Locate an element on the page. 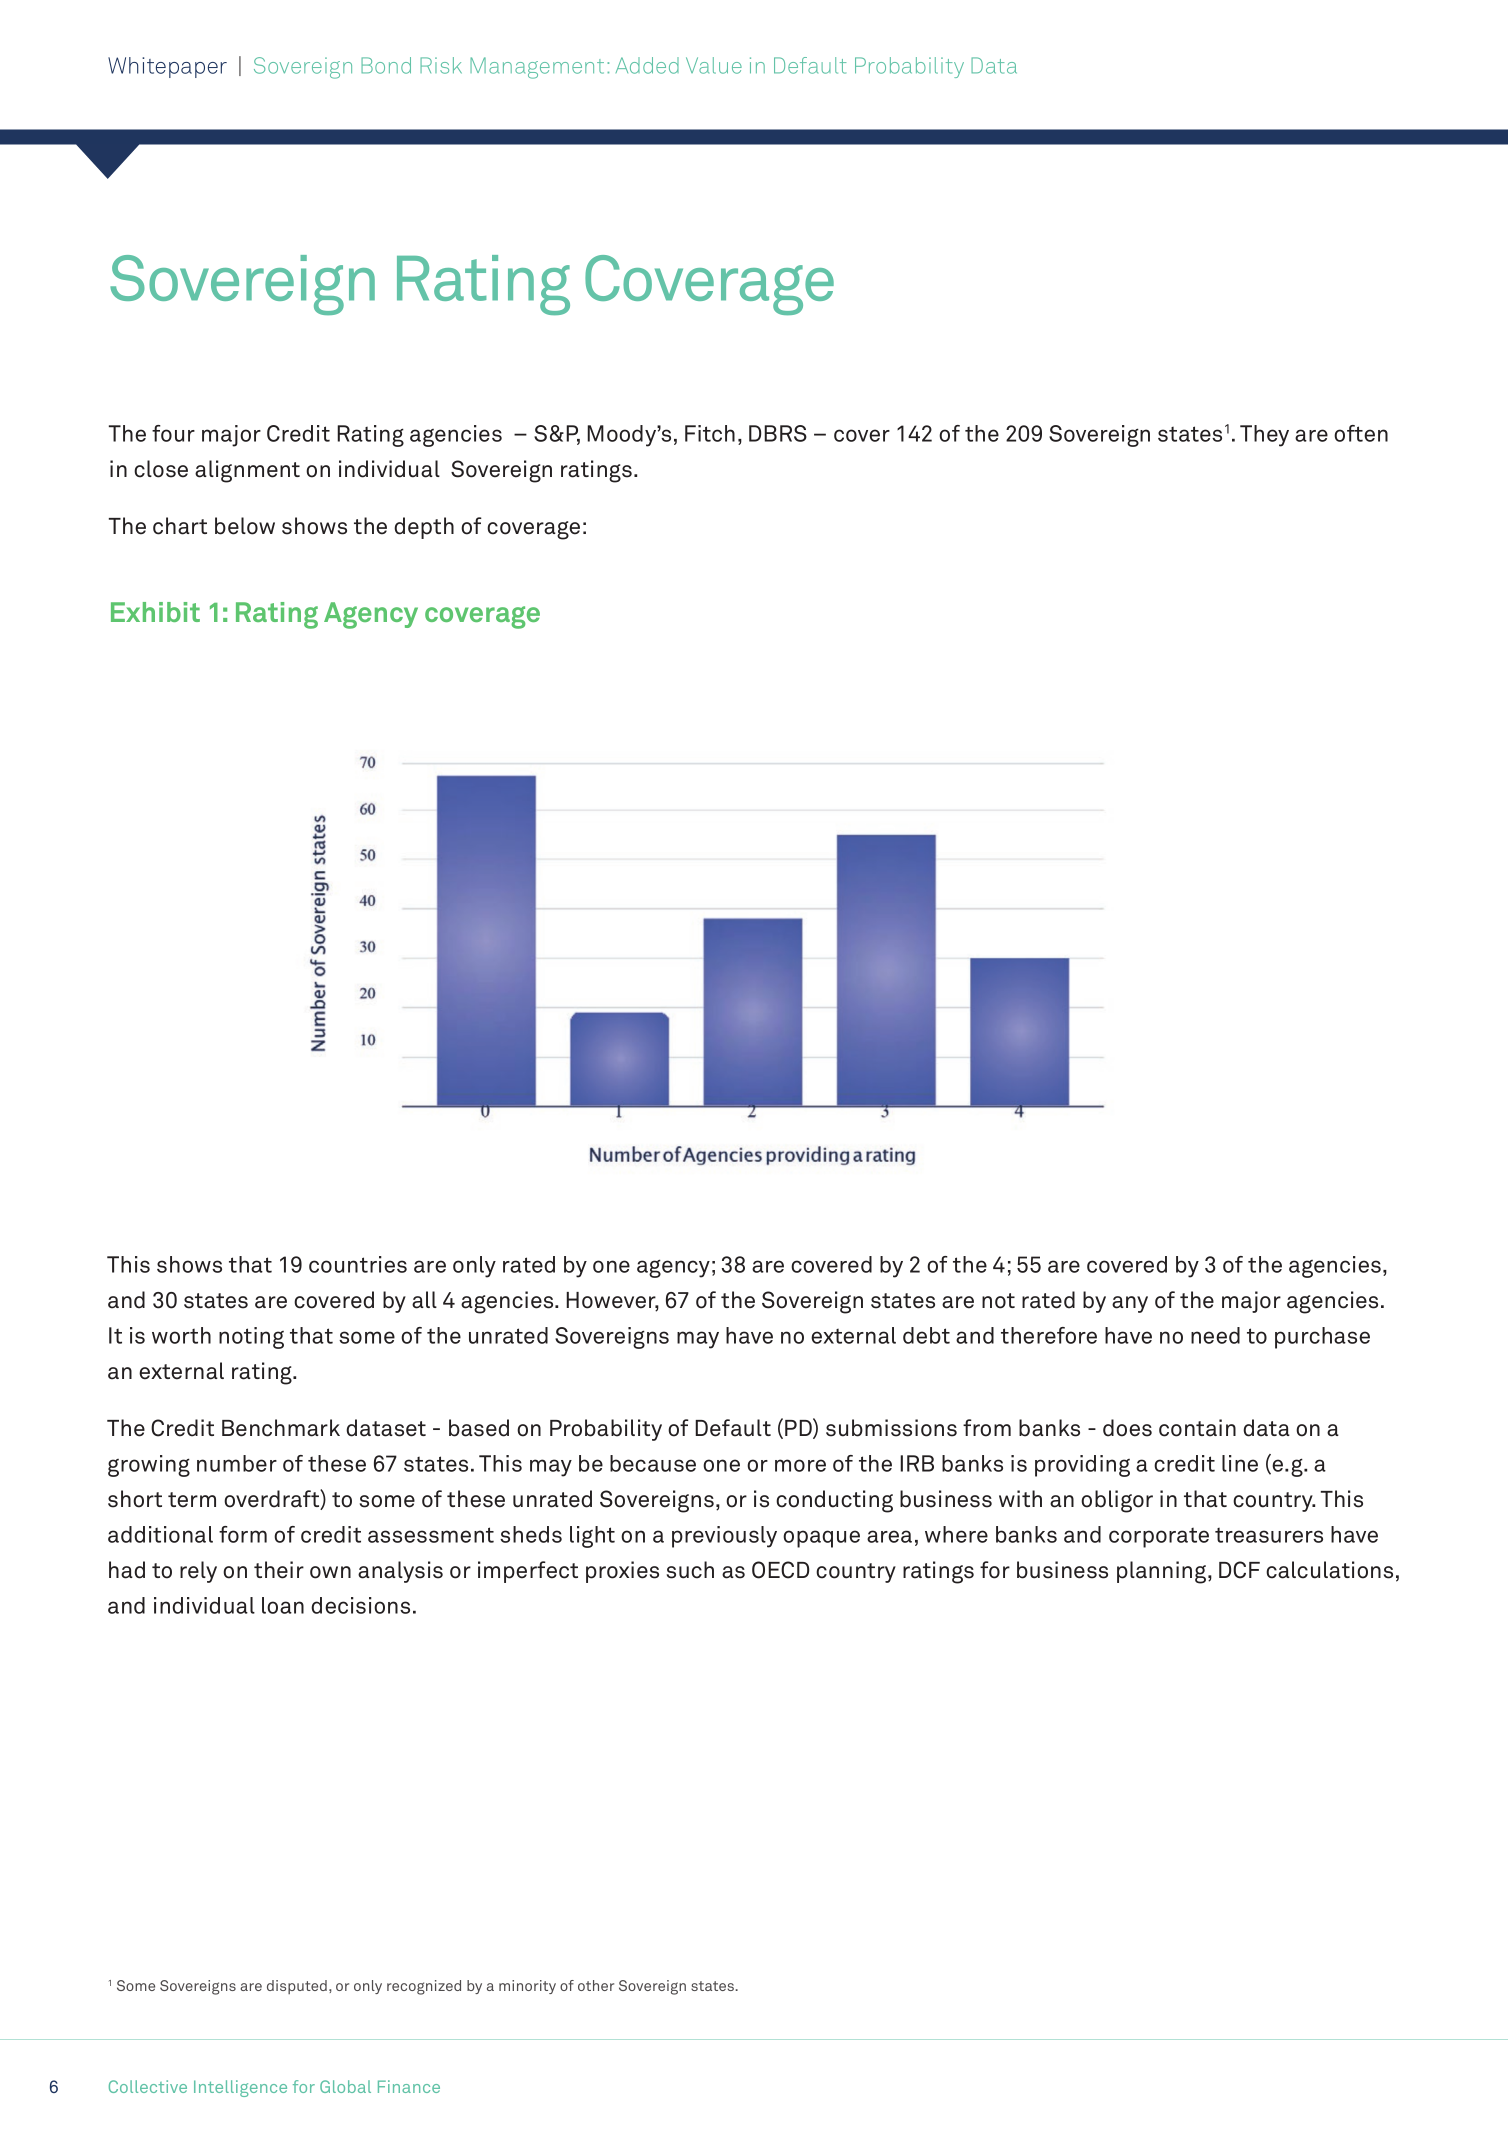 Image resolution: width=1508 pixels, height=2133 pixels. planning is located at coordinates (1163, 1572).
